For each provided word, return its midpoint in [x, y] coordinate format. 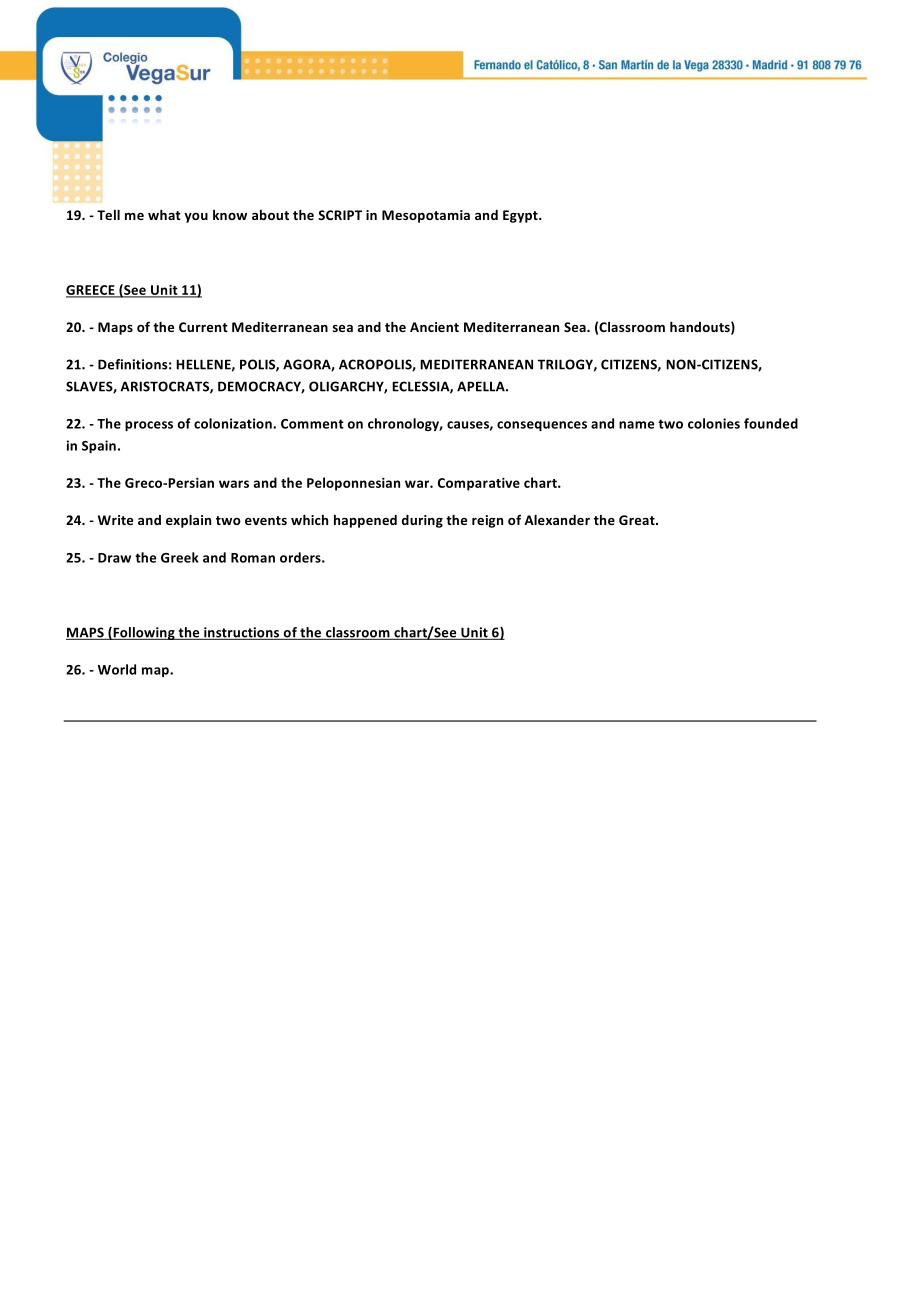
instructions [242, 633]
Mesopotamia [426, 216]
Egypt [521, 216]
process [149, 426]
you [196, 218]
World [117, 669]
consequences [542, 426]
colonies [714, 423]
